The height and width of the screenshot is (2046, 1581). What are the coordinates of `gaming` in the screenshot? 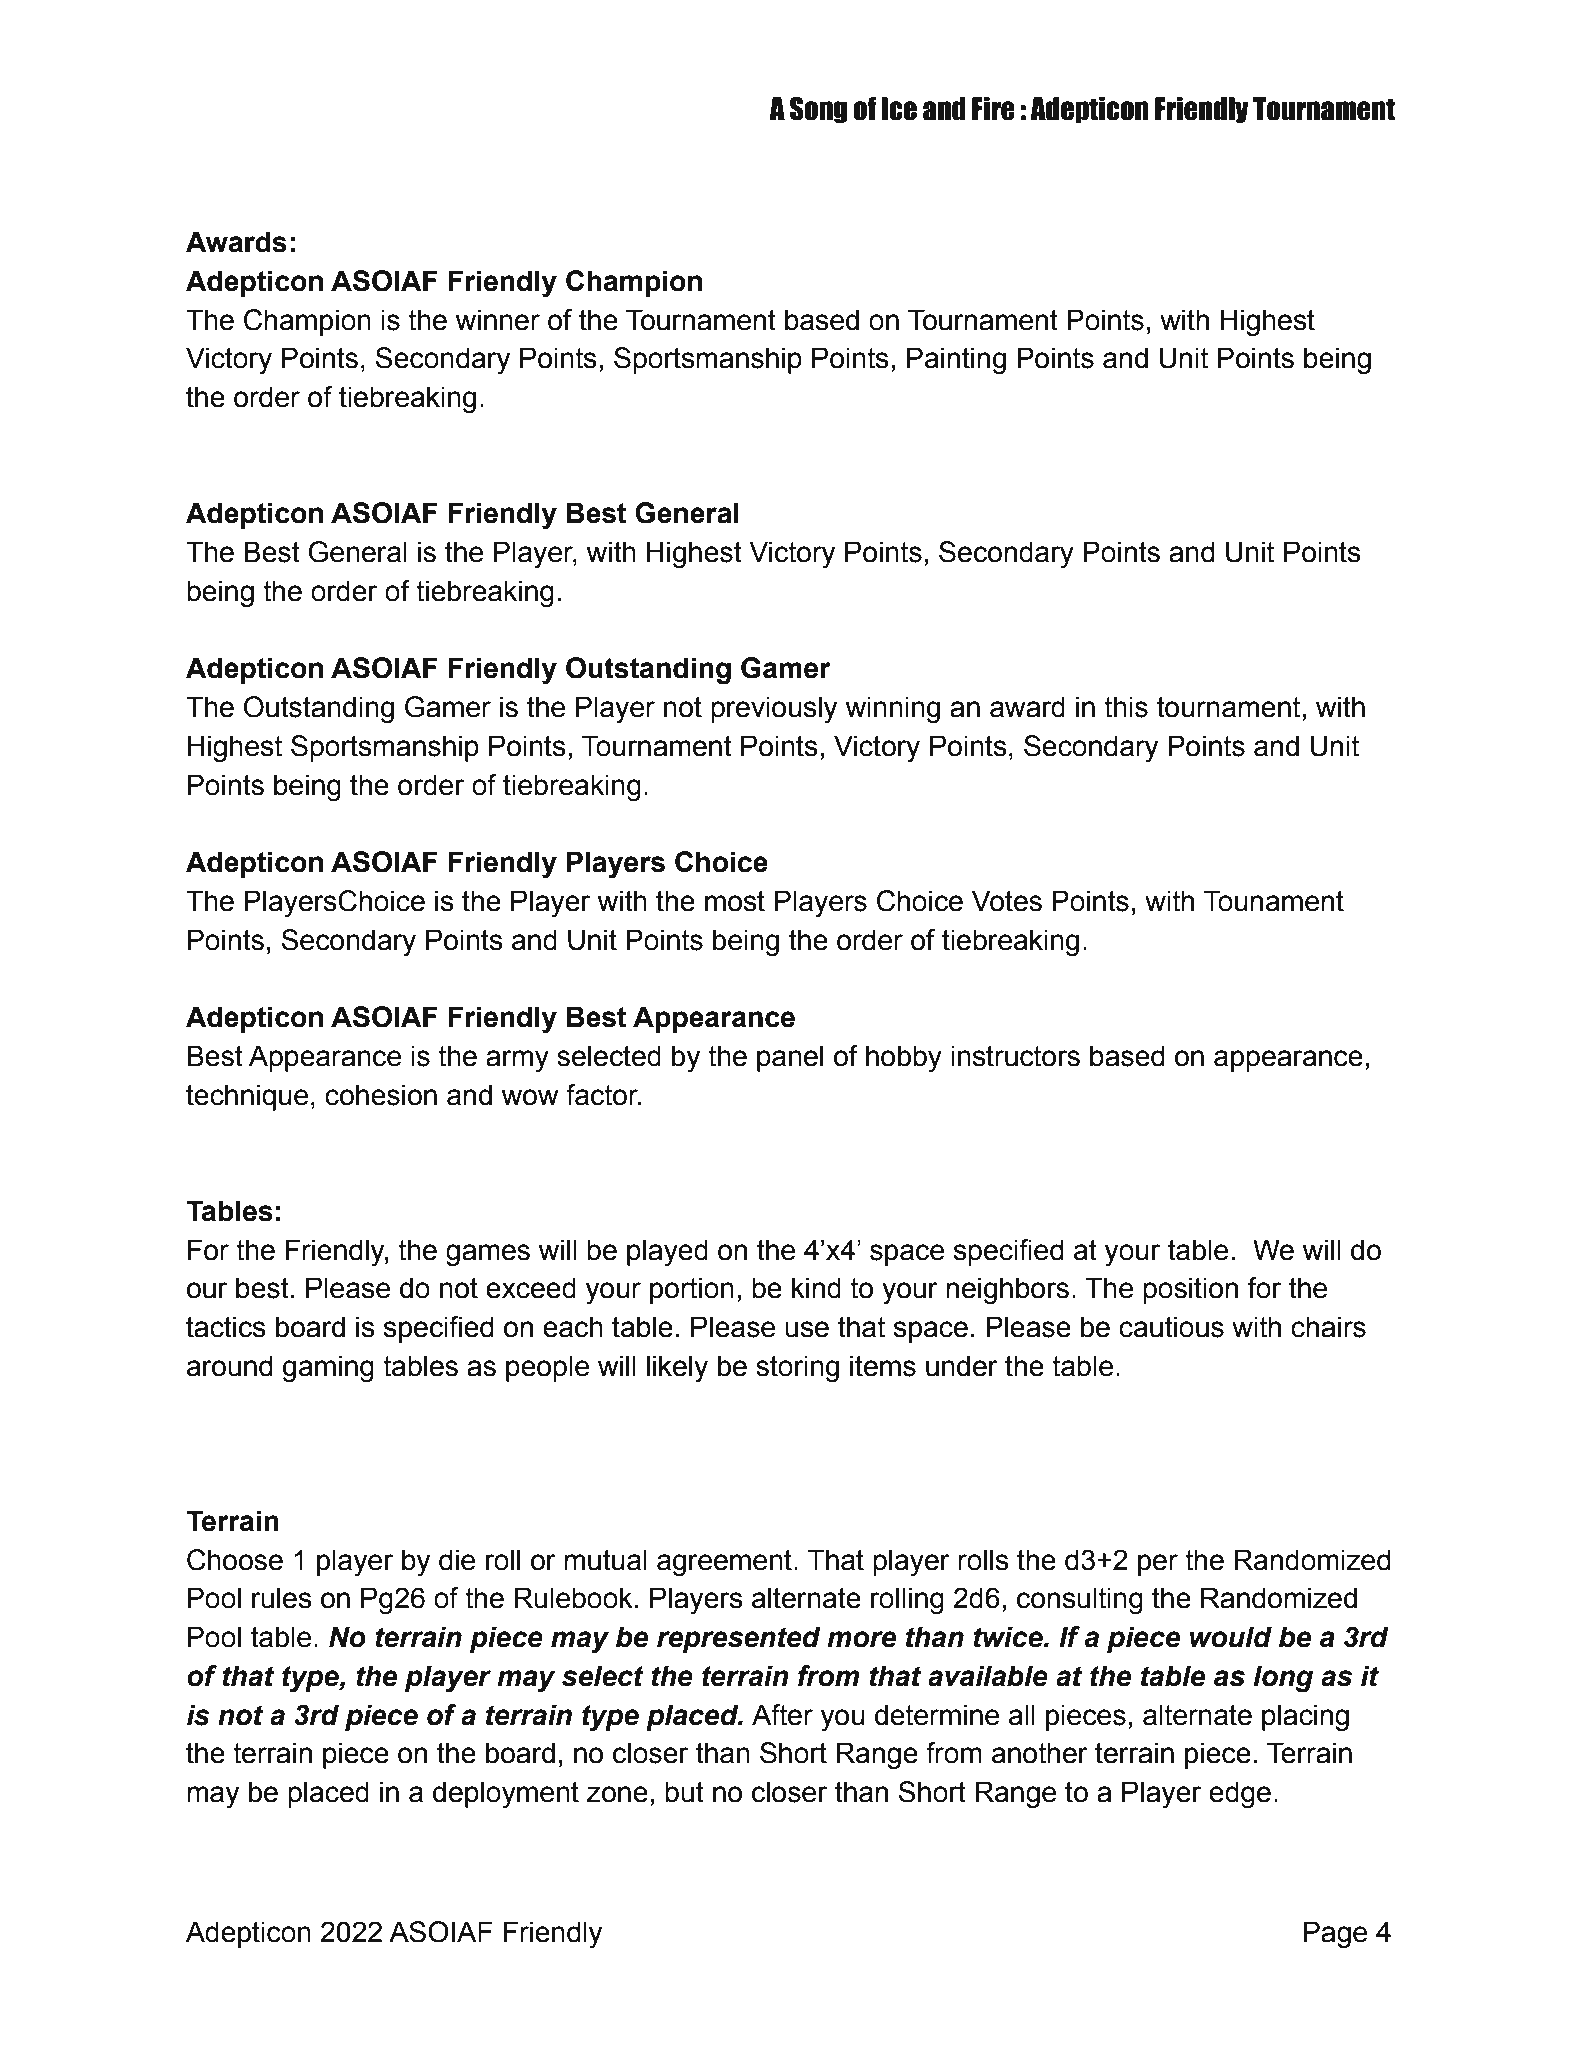 It's located at (328, 1369).
